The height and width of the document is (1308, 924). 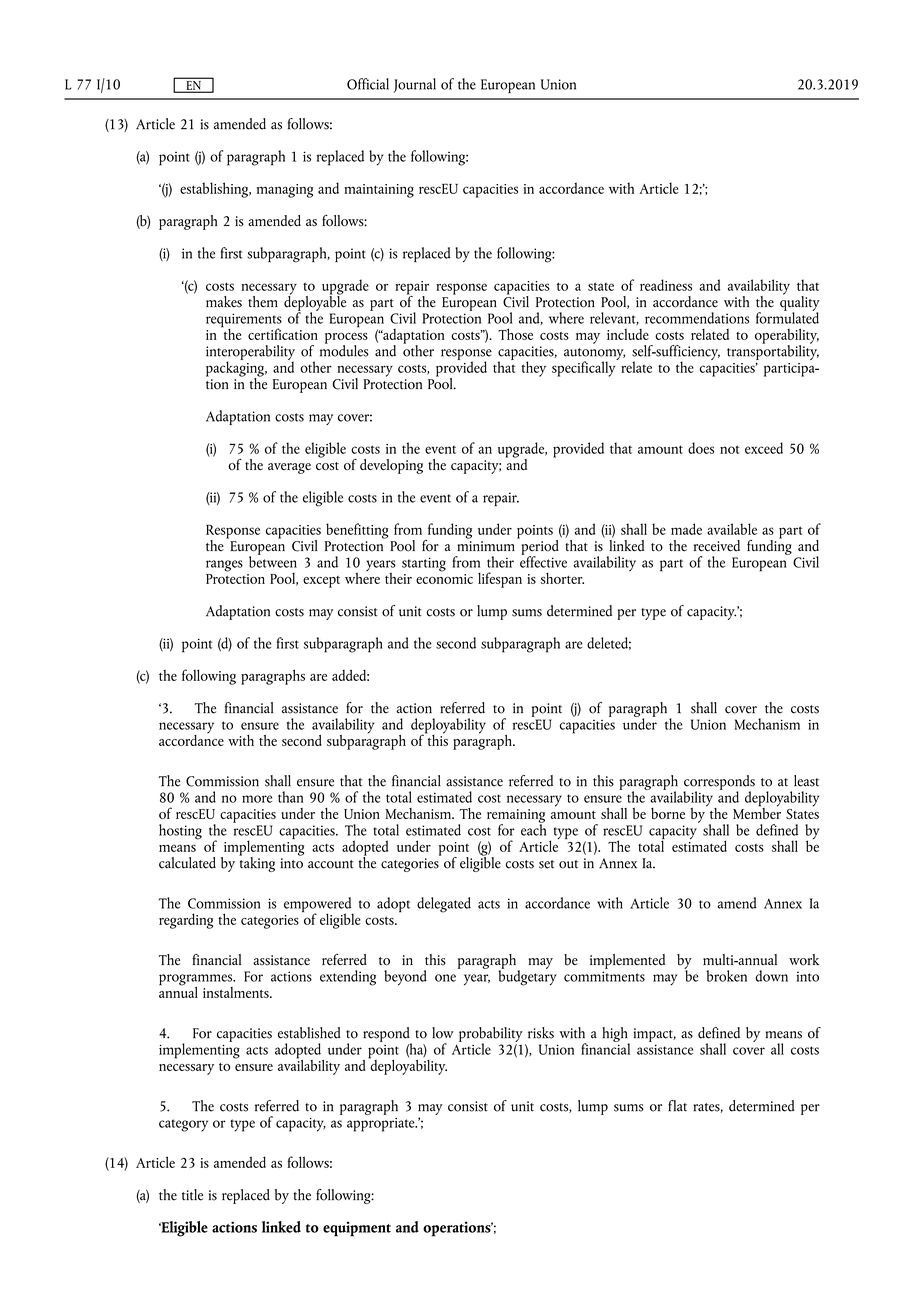 I want to click on minimum, so click(x=486, y=546).
